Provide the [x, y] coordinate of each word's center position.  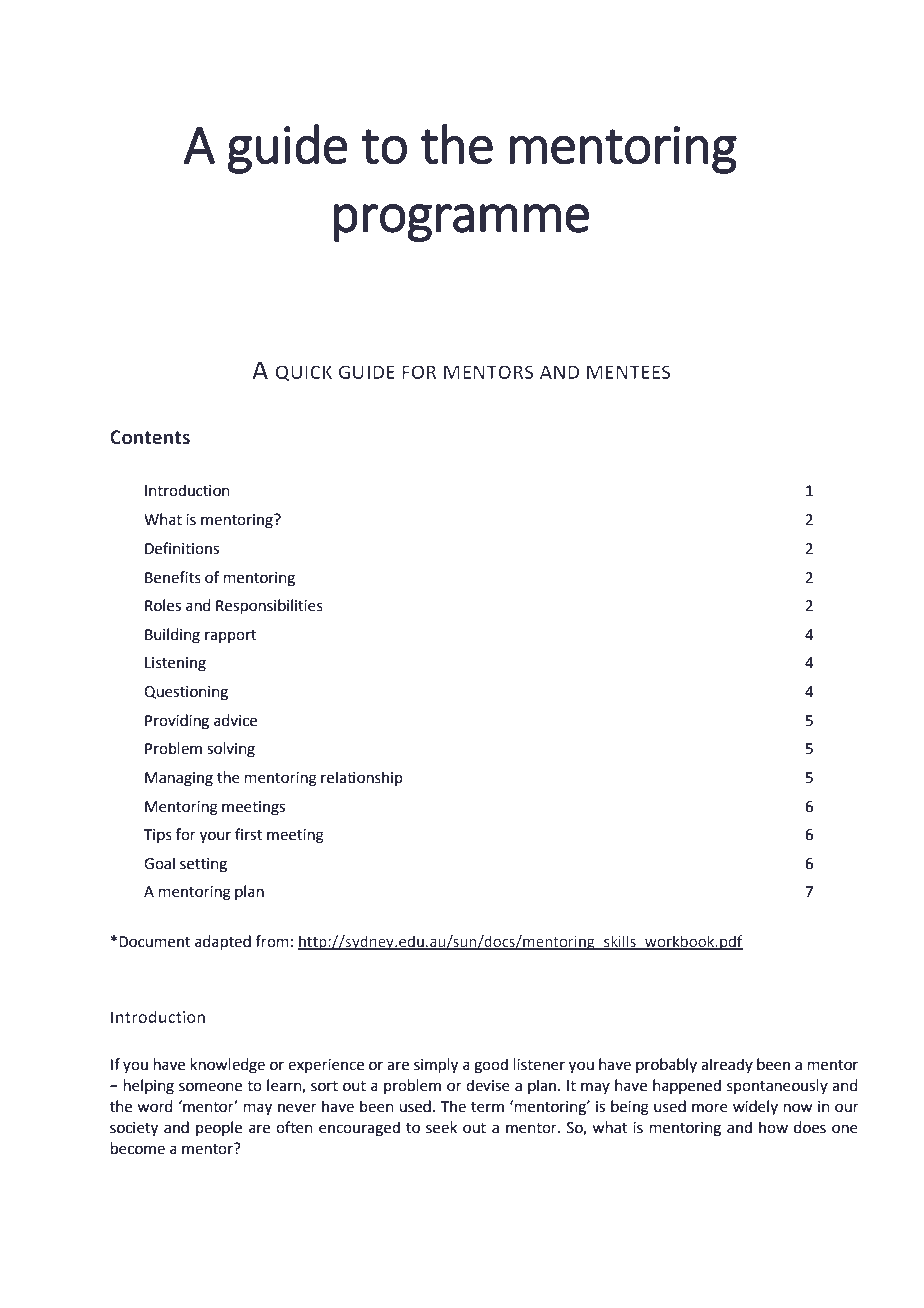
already [727, 1065]
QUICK [303, 373]
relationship [362, 778]
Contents [150, 437]
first [249, 834]
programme [461, 223]
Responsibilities [269, 606]
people [219, 1128]
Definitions [182, 548]
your [215, 837]
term [487, 1107]
